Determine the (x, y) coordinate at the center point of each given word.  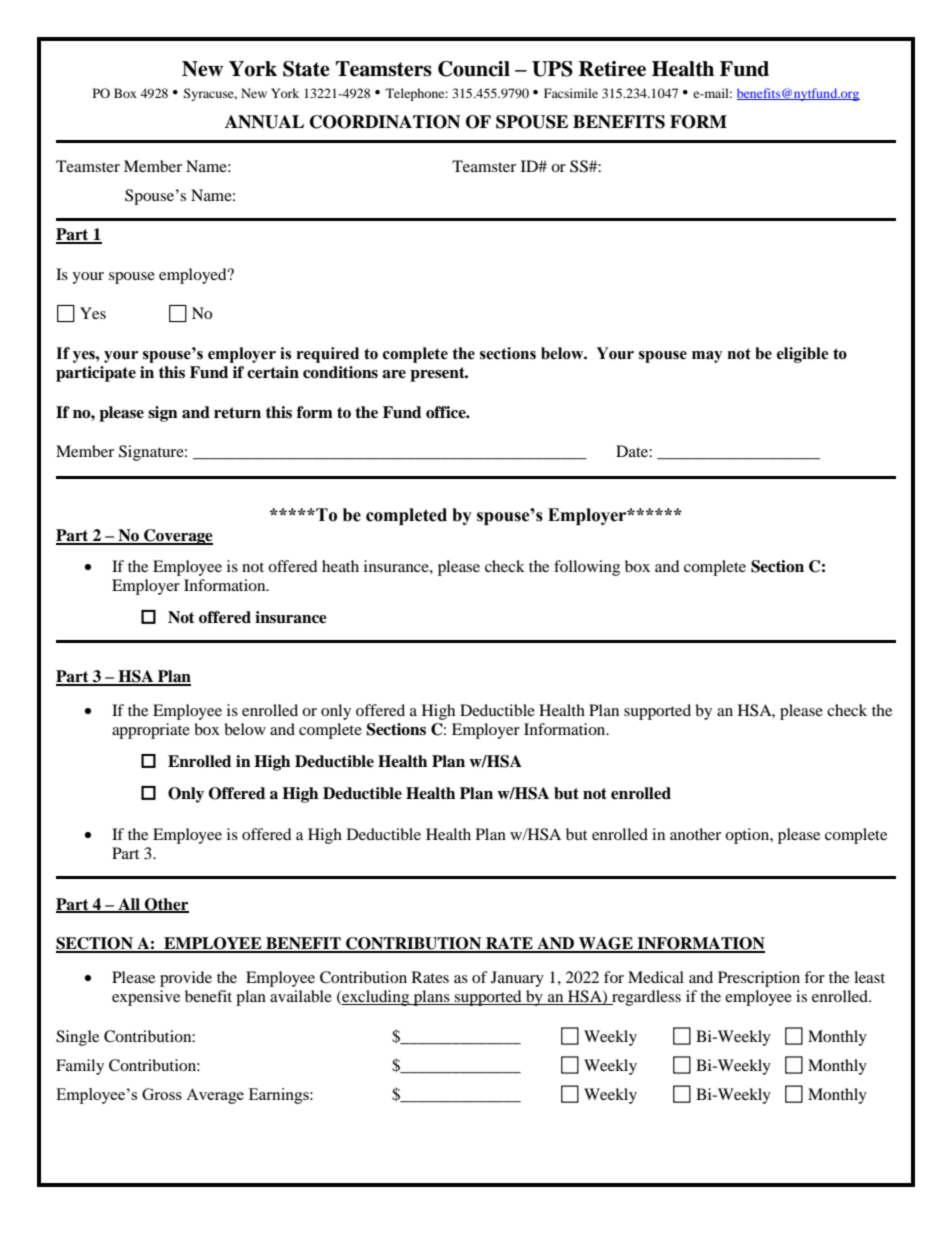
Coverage (177, 537)
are (394, 374)
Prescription (759, 979)
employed (194, 276)
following (587, 568)
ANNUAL (264, 122)
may (707, 357)
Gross (162, 1094)
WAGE (606, 944)
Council (474, 69)
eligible (803, 355)
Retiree (612, 69)
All (129, 905)
